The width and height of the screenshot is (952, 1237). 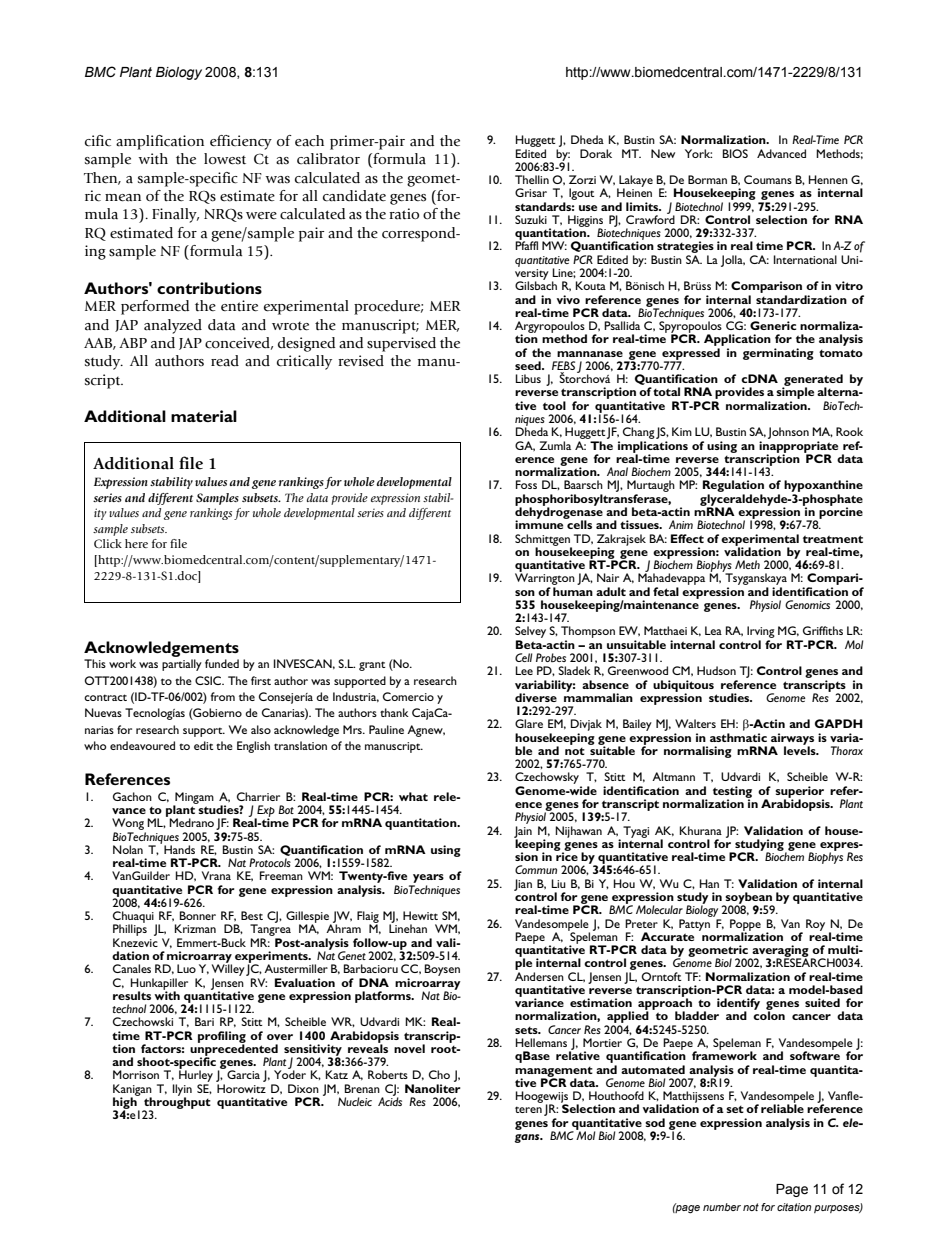 I want to click on Genomics, so click(x=807, y=604).
